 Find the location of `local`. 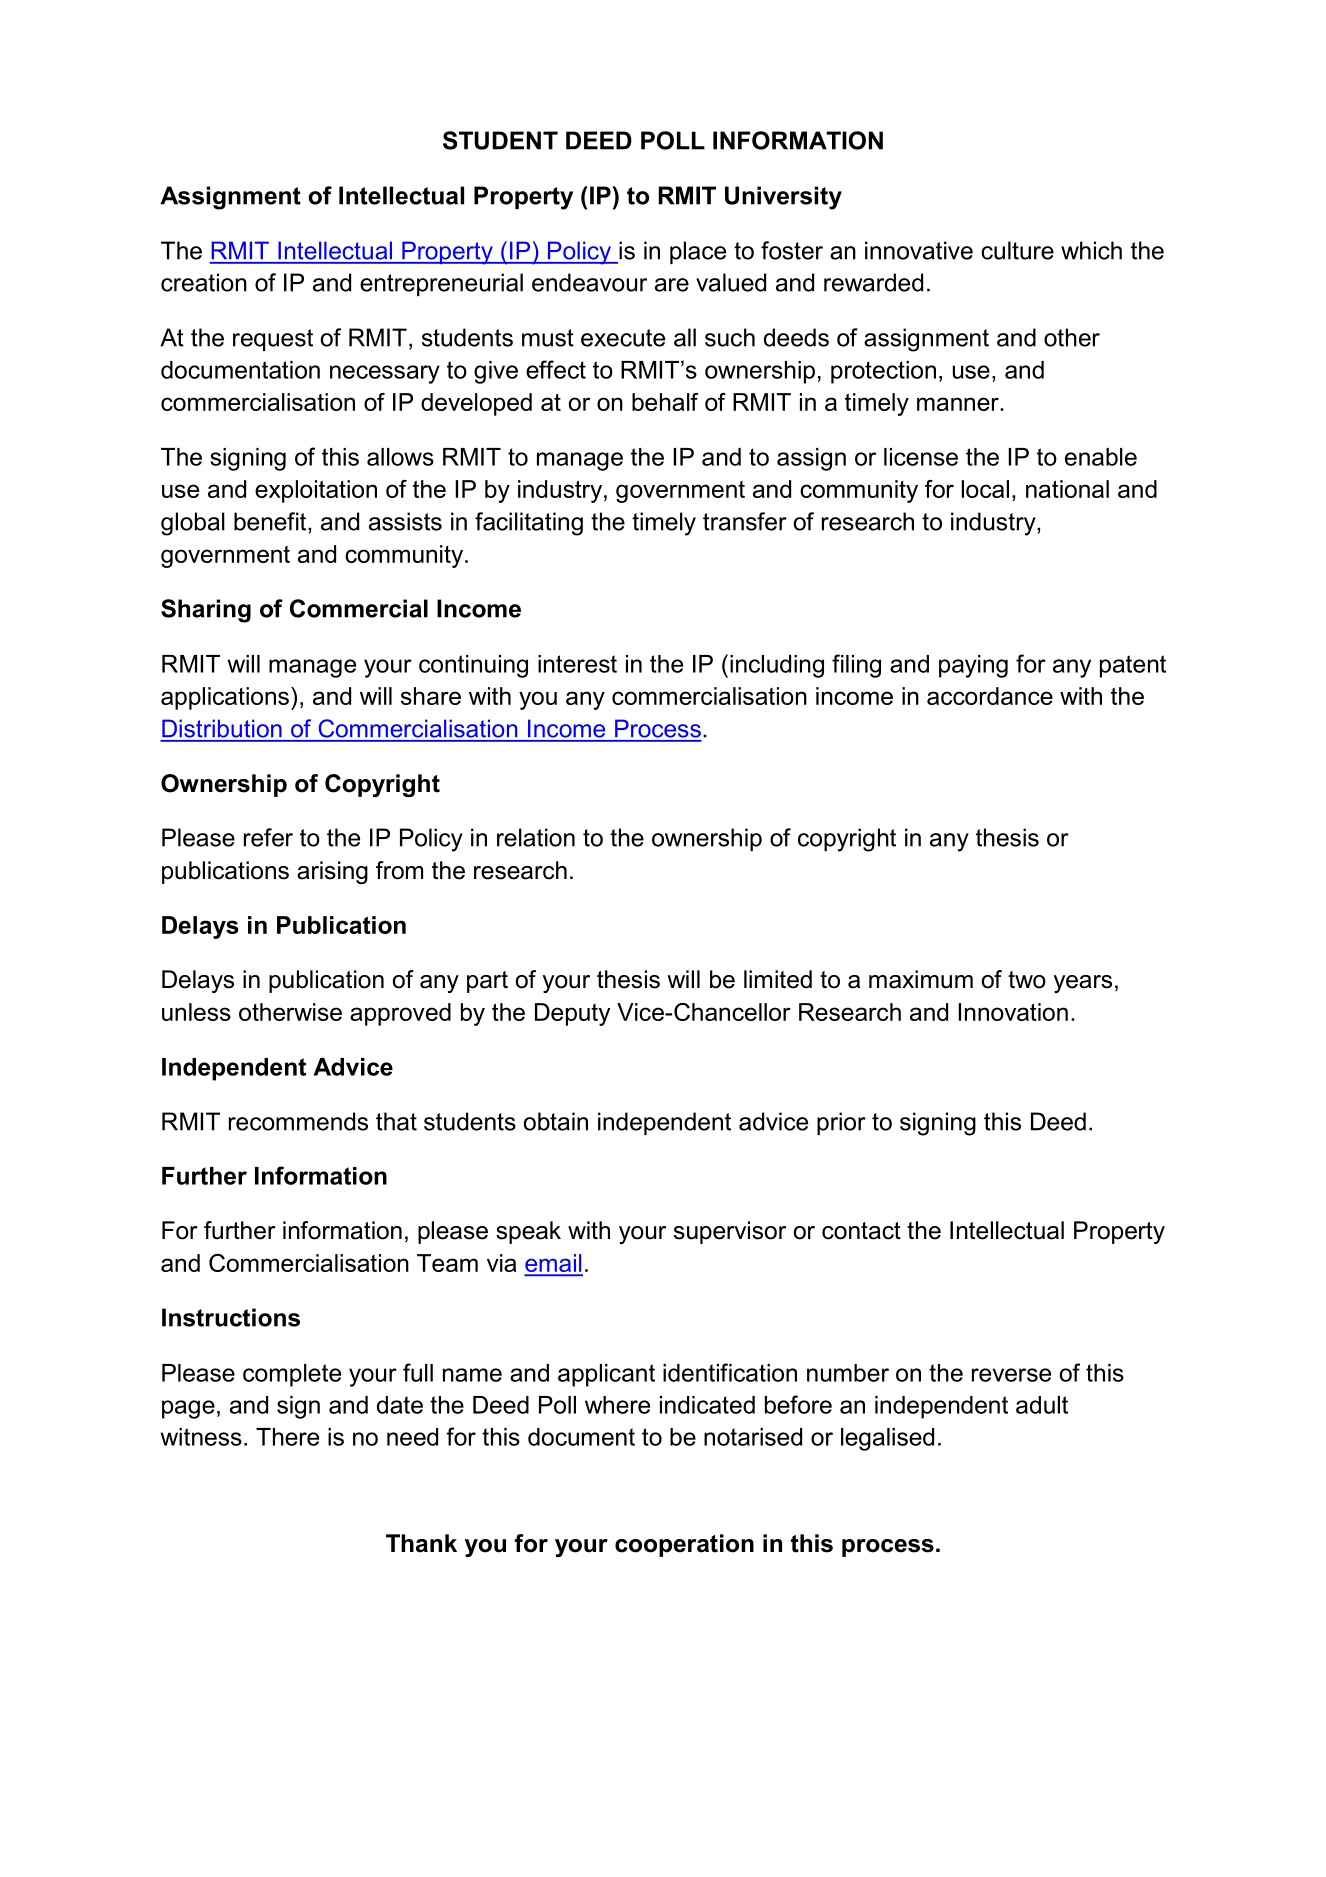

local is located at coordinates (985, 489).
